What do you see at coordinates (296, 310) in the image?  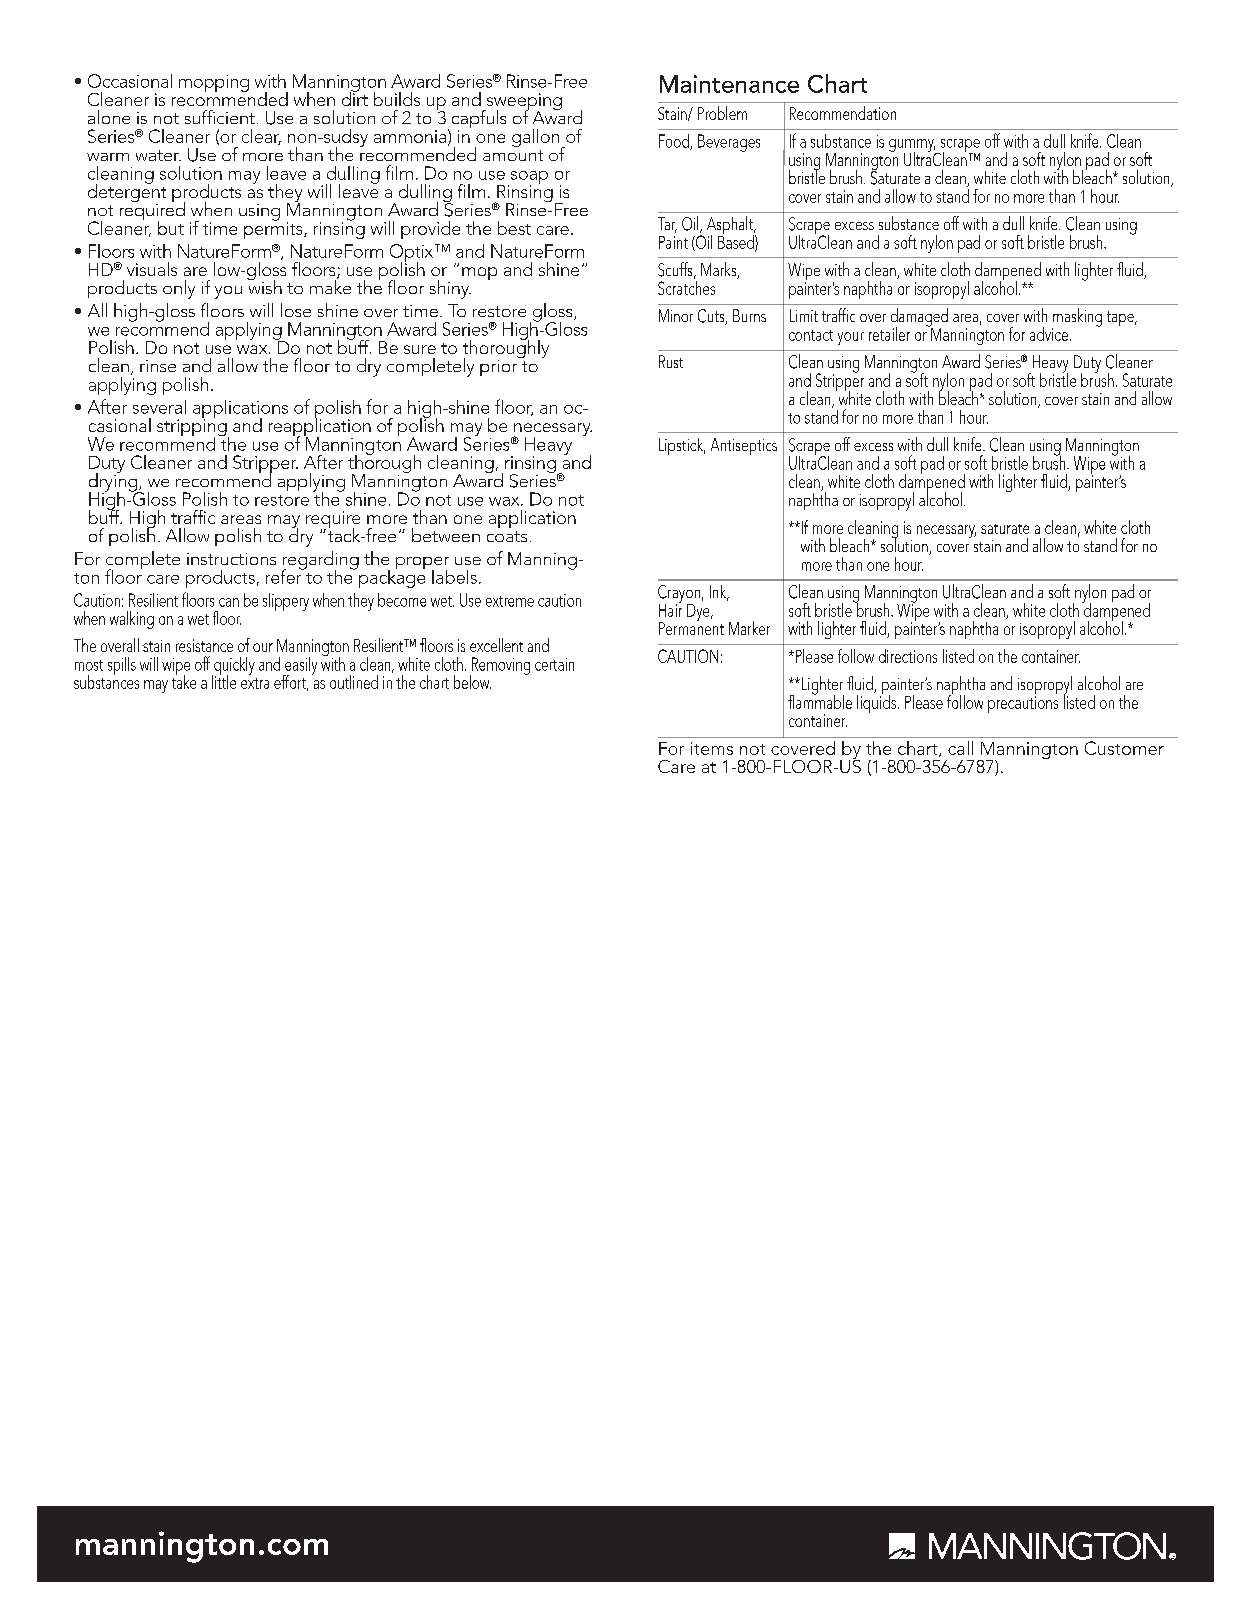 I see `lose` at bounding box center [296, 310].
